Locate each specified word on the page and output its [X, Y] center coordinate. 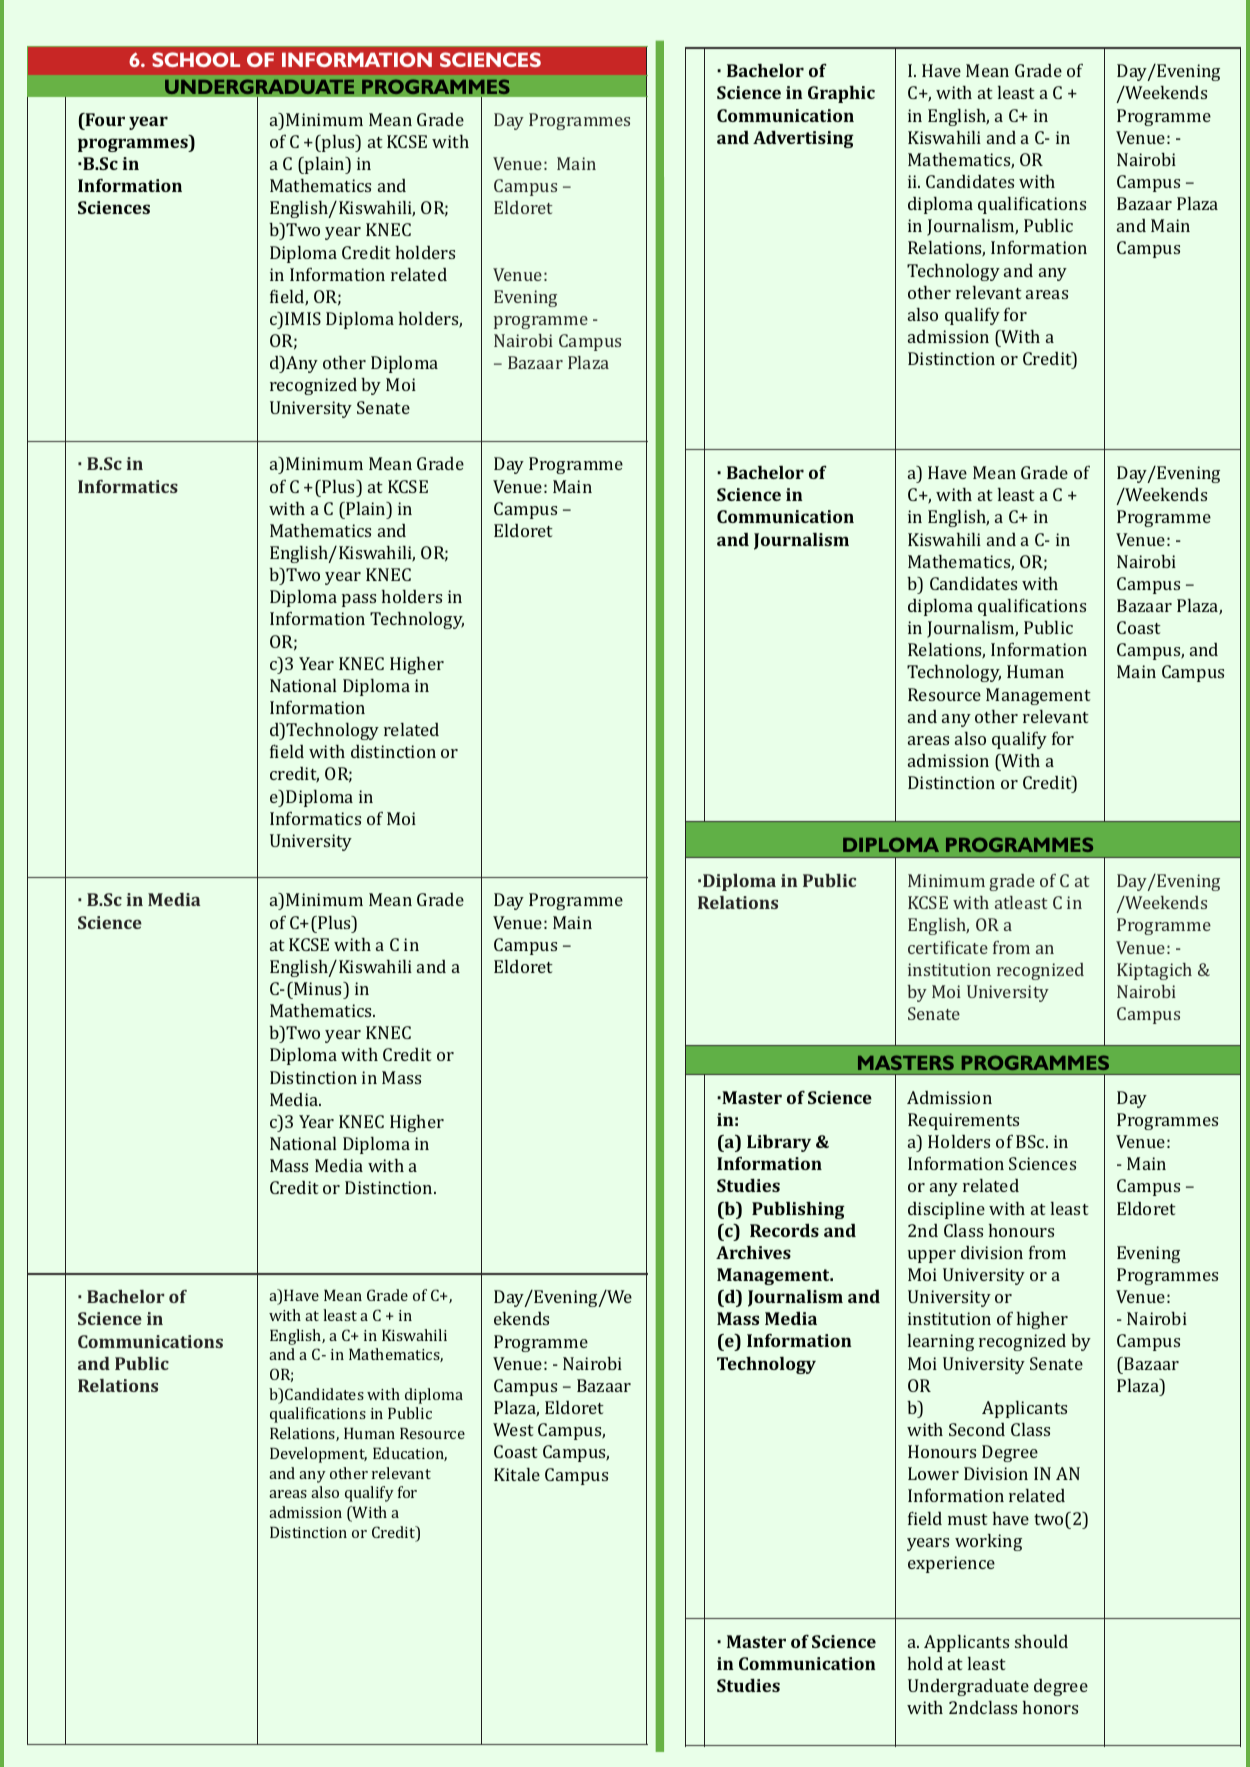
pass [359, 600]
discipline [946, 1210]
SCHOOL [196, 59]
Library [779, 1143]
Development [318, 1455]
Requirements [963, 1121]
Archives [753, 1252]
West [513, 1429]
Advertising [803, 139]
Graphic [841, 94]
